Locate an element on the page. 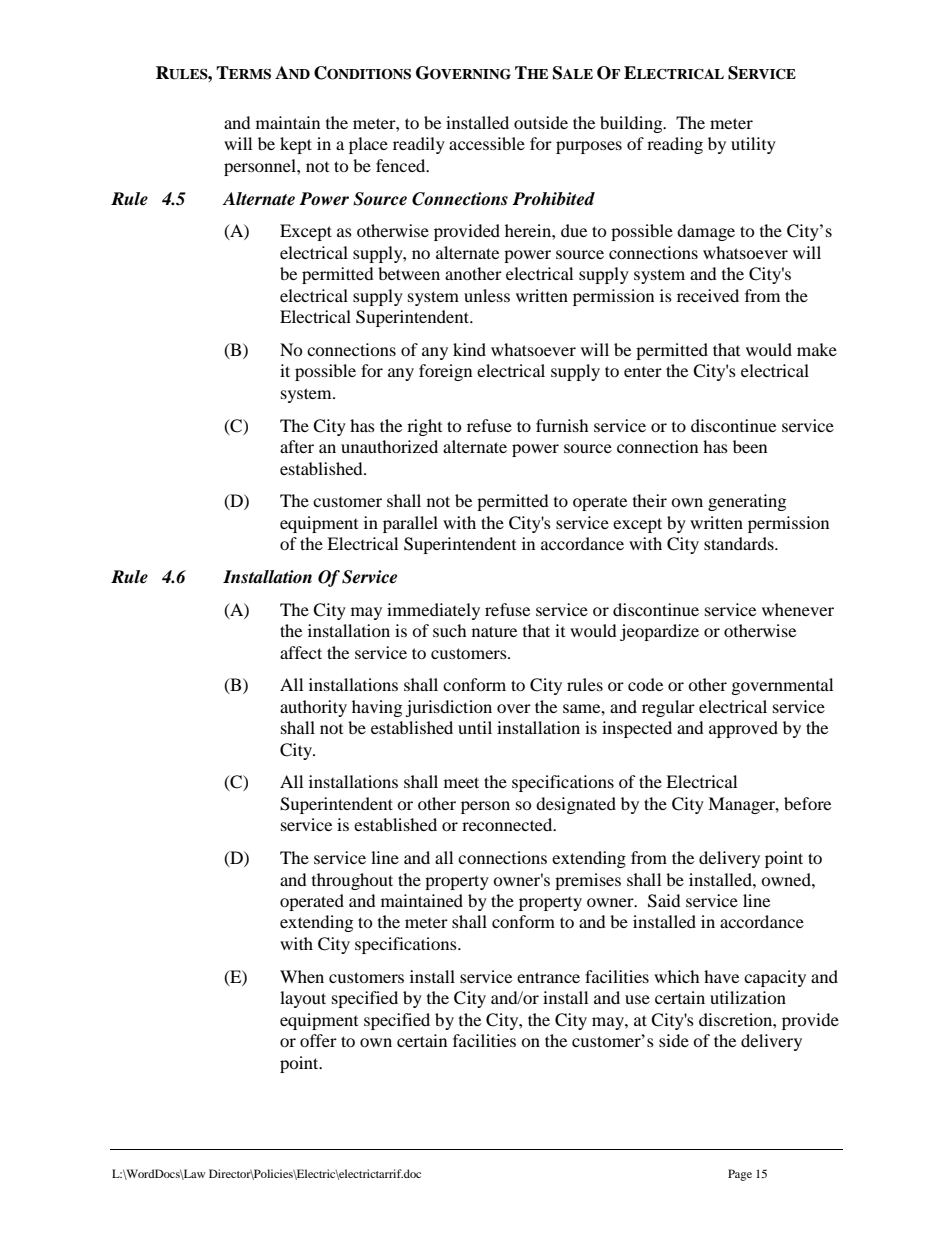 This document has width=952, height=1233. furnish is located at coordinates (562, 425).
